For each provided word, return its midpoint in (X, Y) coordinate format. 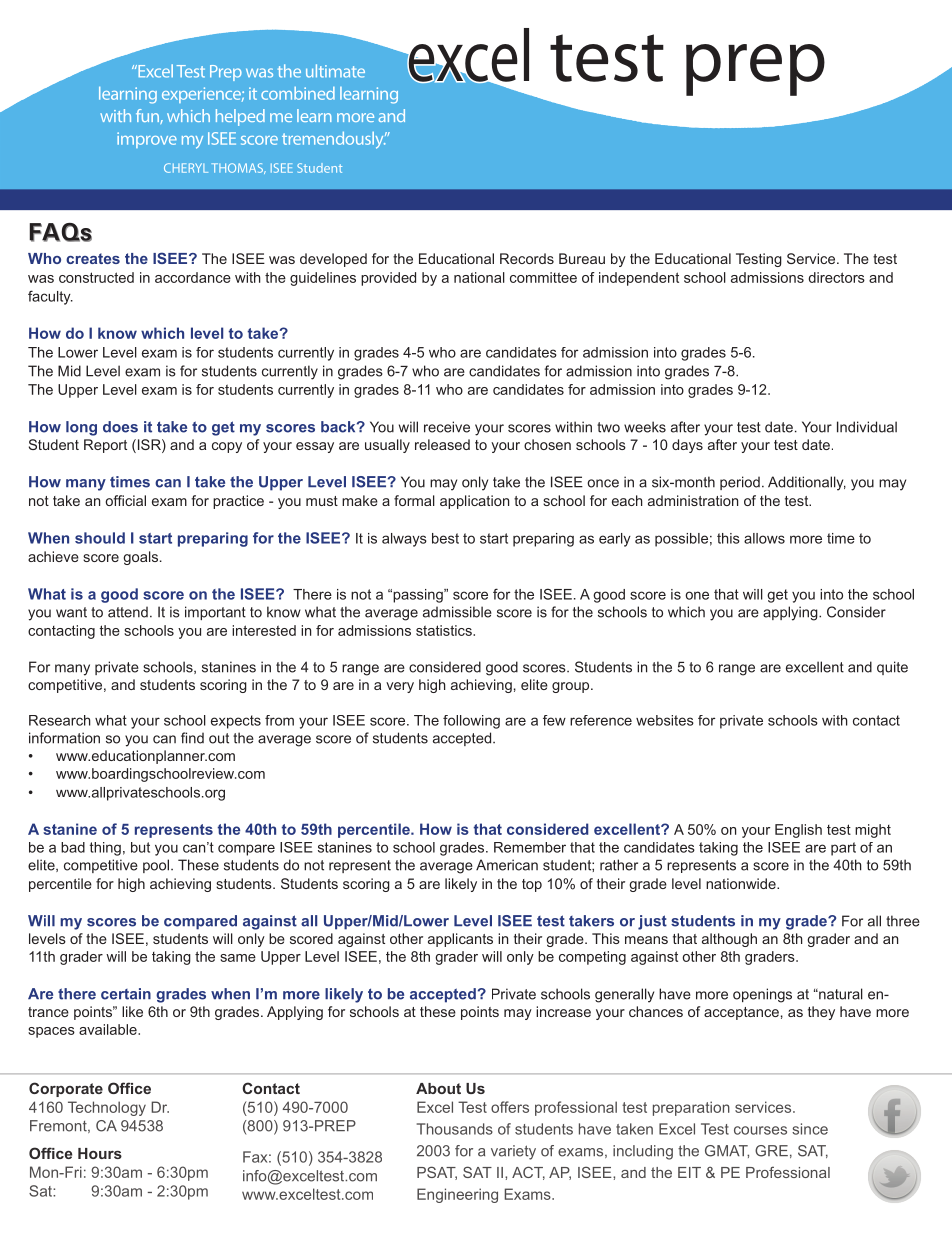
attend (128, 612)
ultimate (335, 71)
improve (147, 140)
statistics (445, 630)
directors (837, 277)
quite (892, 668)
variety (513, 1152)
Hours (100, 1153)
